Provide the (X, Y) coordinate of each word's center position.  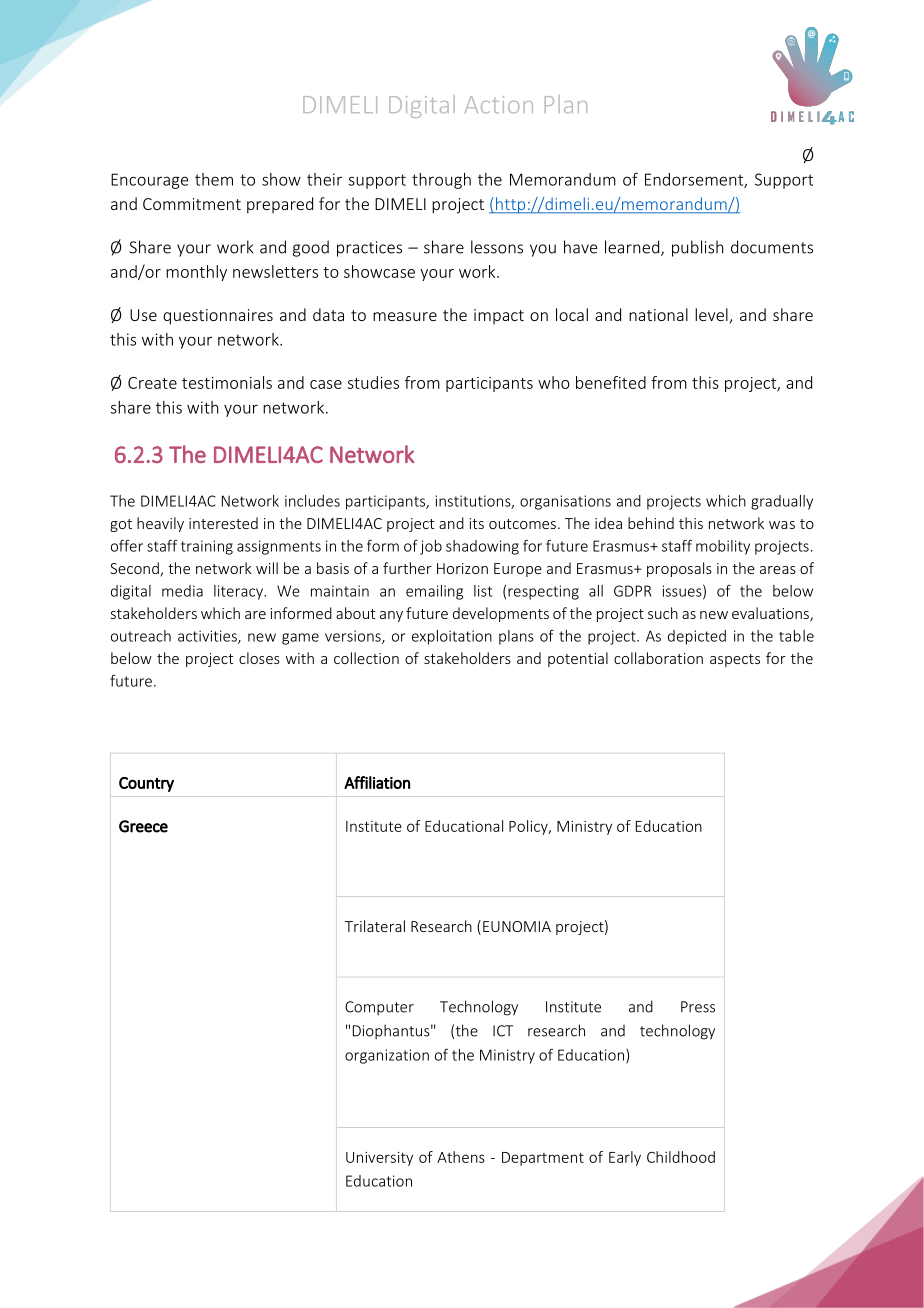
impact (499, 316)
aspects (735, 660)
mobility (723, 547)
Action (499, 104)
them (214, 179)
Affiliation (377, 782)
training (207, 547)
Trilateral (375, 926)
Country (146, 784)
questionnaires (218, 317)
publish (697, 248)
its (476, 523)
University (379, 1159)
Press (698, 1007)
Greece (143, 826)
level (712, 316)
